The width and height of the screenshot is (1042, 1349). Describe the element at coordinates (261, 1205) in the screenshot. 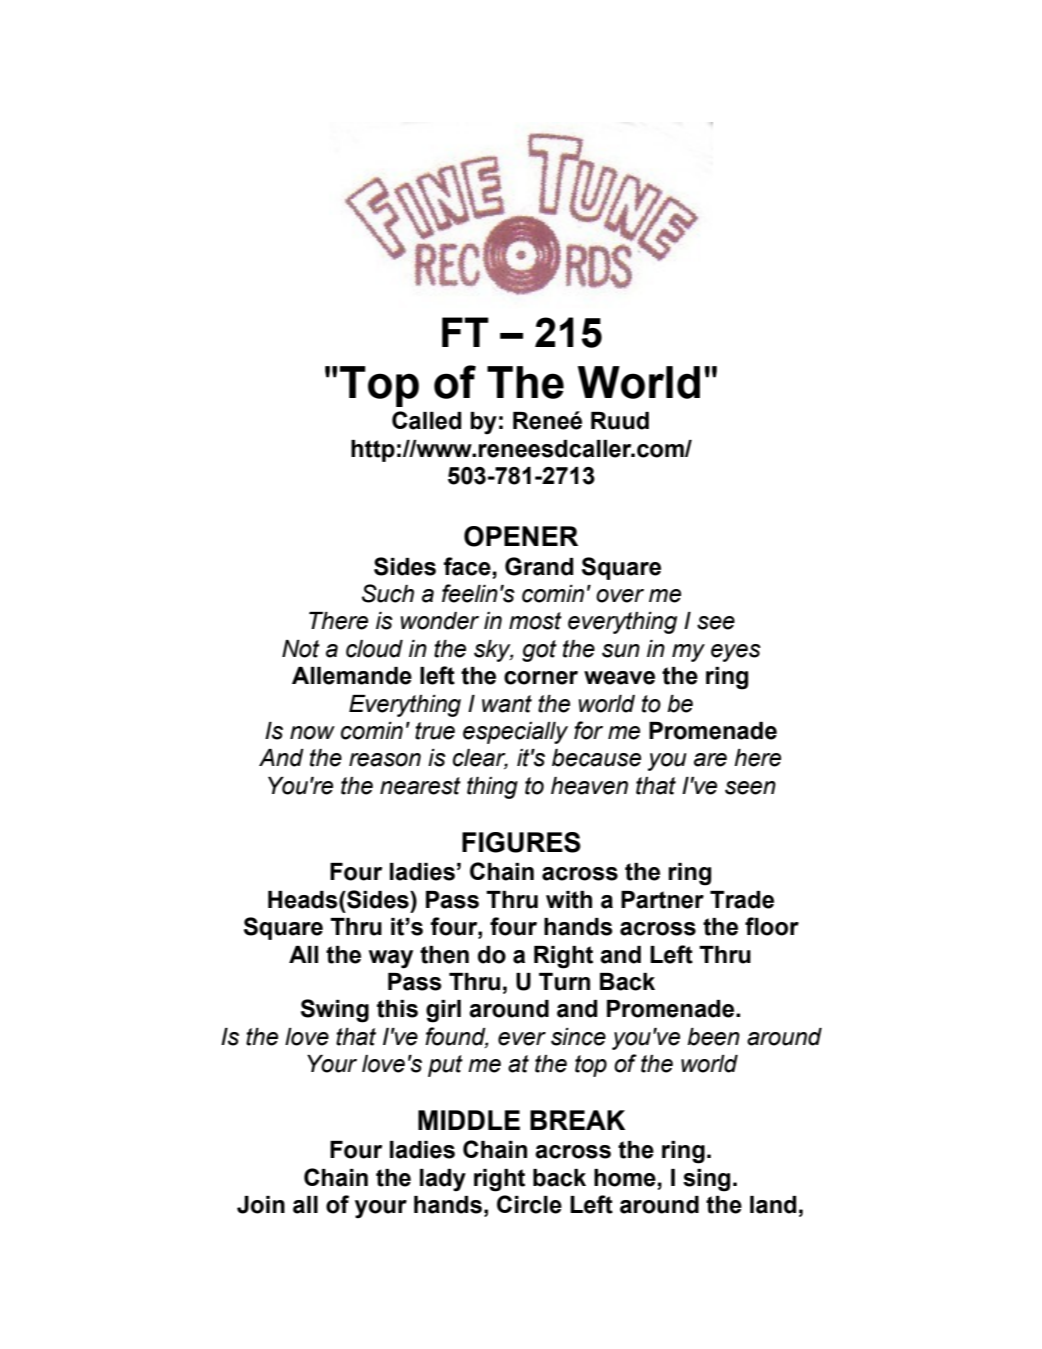

I see `Join` at that location.
